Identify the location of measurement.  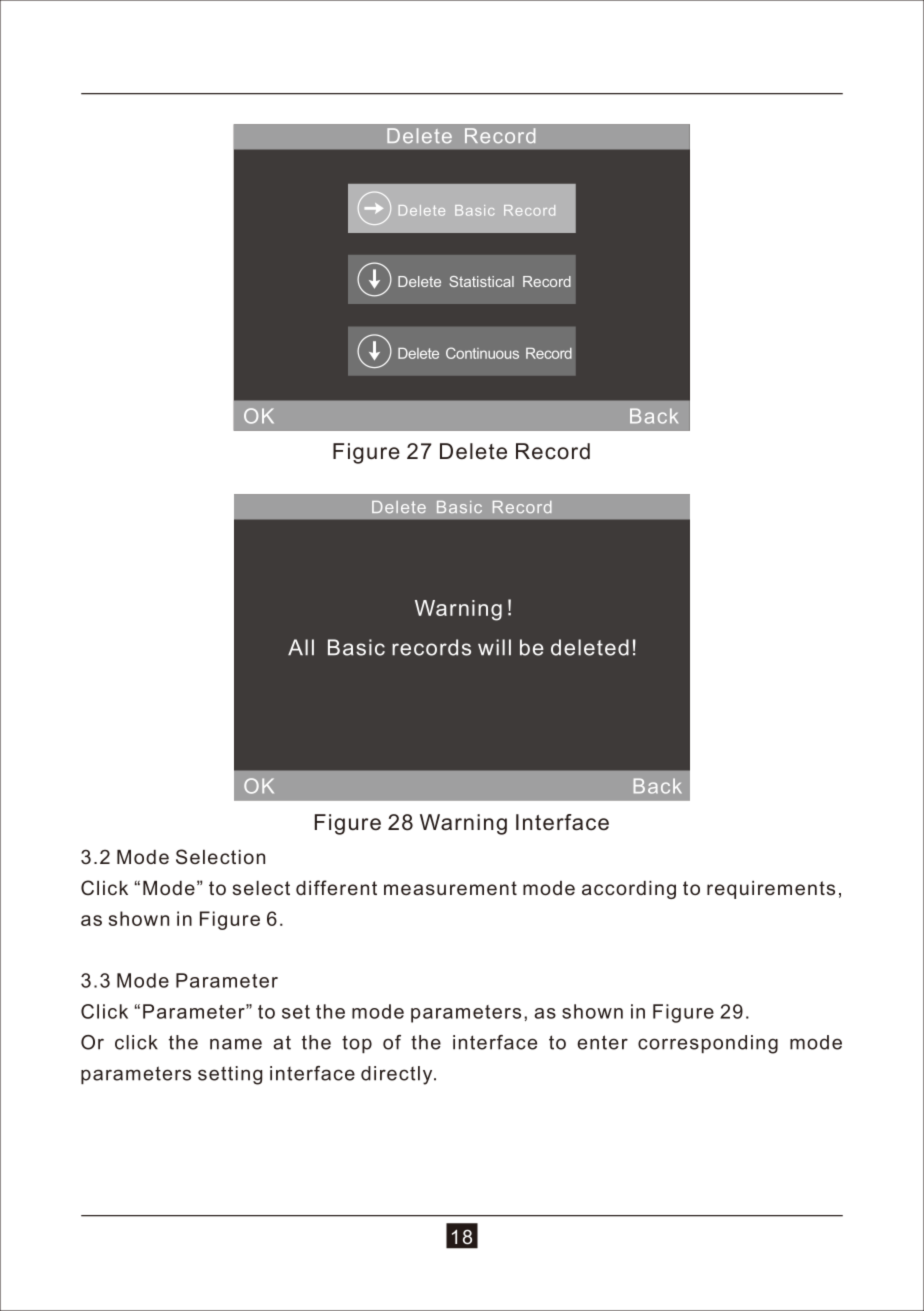
(450, 888).
